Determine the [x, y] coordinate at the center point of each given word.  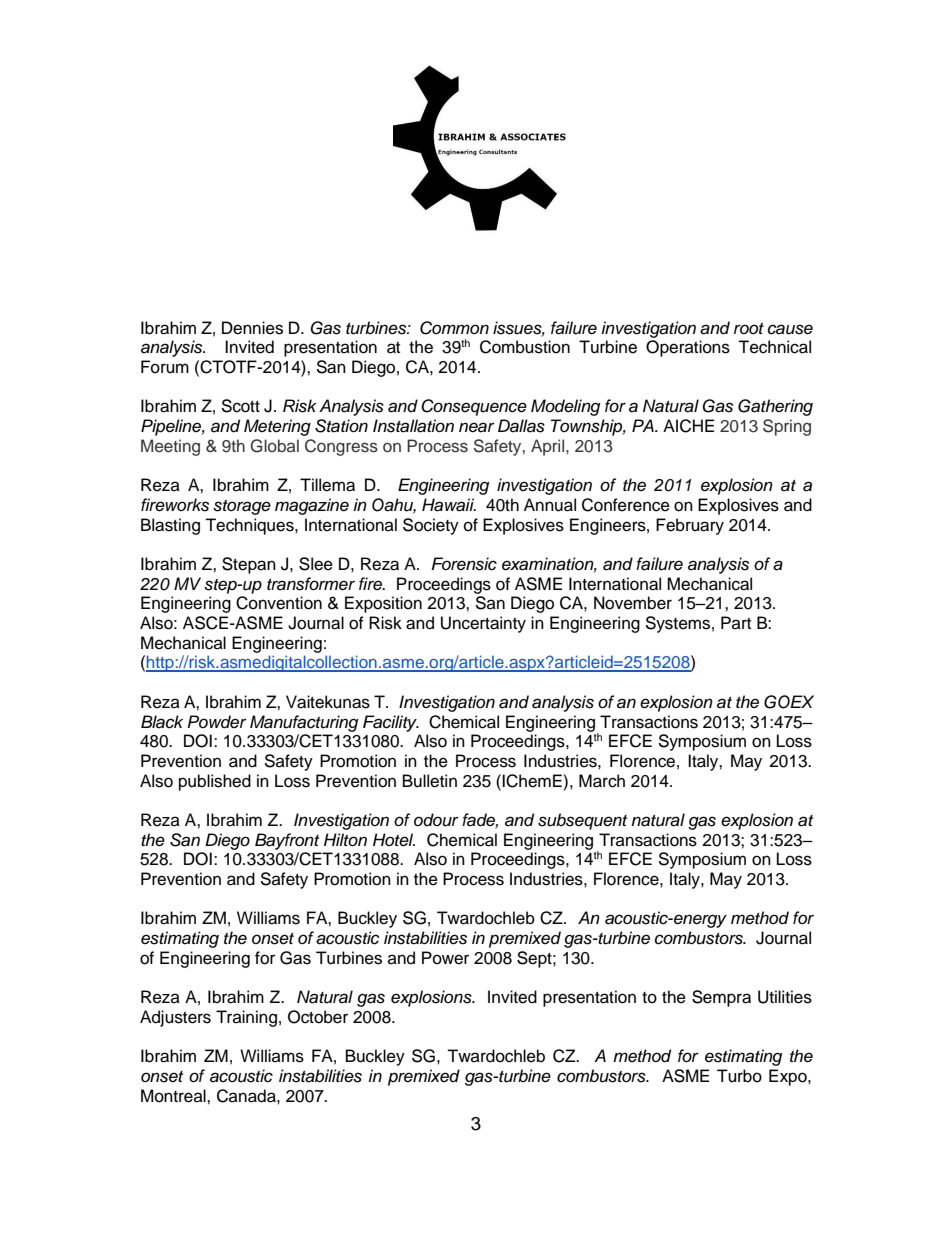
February [690, 526]
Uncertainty [483, 624]
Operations [688, 348]
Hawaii [449, 505]
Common [454, 328]
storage [242, 507]
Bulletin [430, 781]
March [602, 781]
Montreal [174, 1096]
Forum [165, 367]
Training [246, 1018]
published [215, 782]
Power [445, 958]
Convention [279, 603]
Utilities [785, 997]
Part [736, 622]
